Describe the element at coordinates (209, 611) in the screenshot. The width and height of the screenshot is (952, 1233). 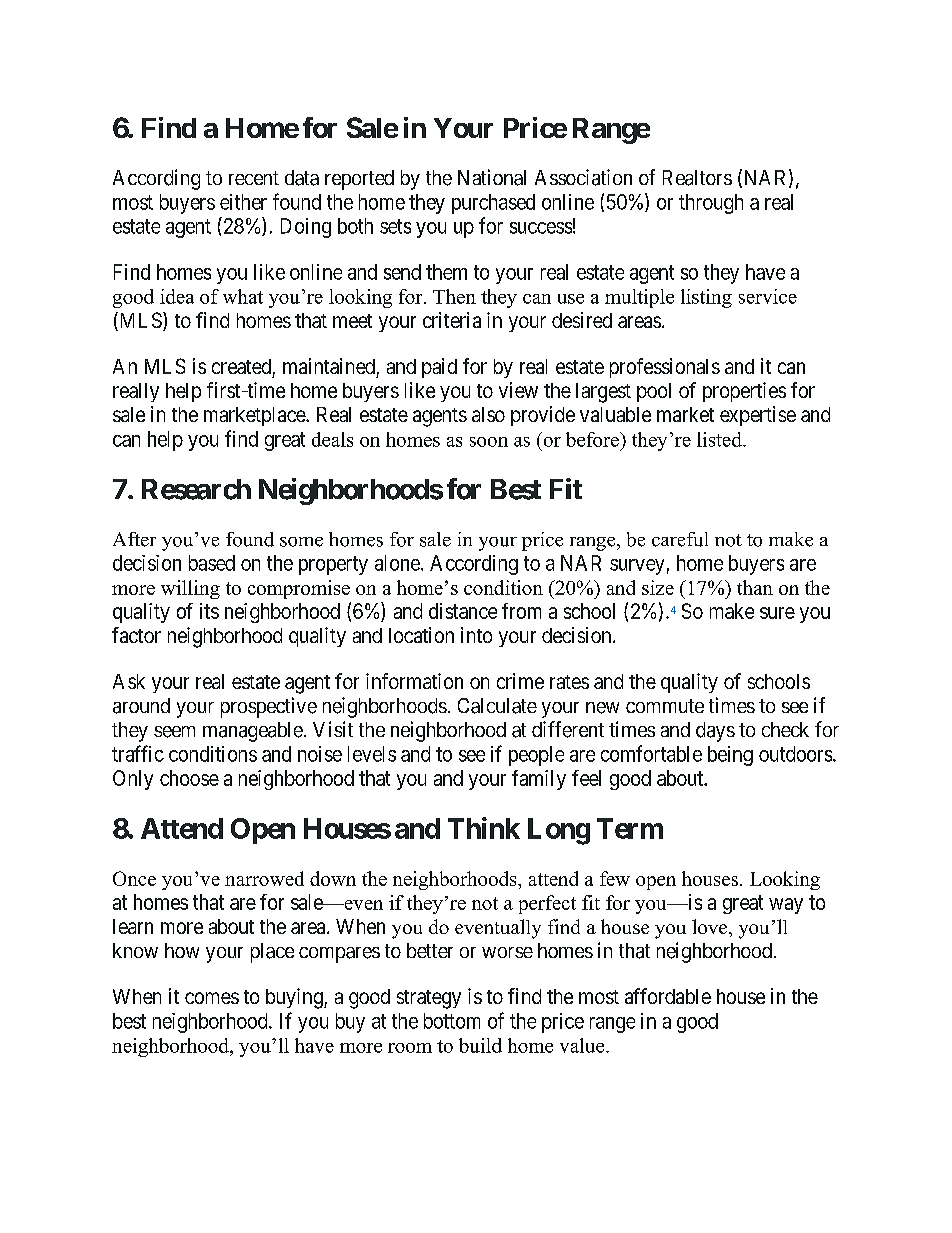
I see `its` at that location.
